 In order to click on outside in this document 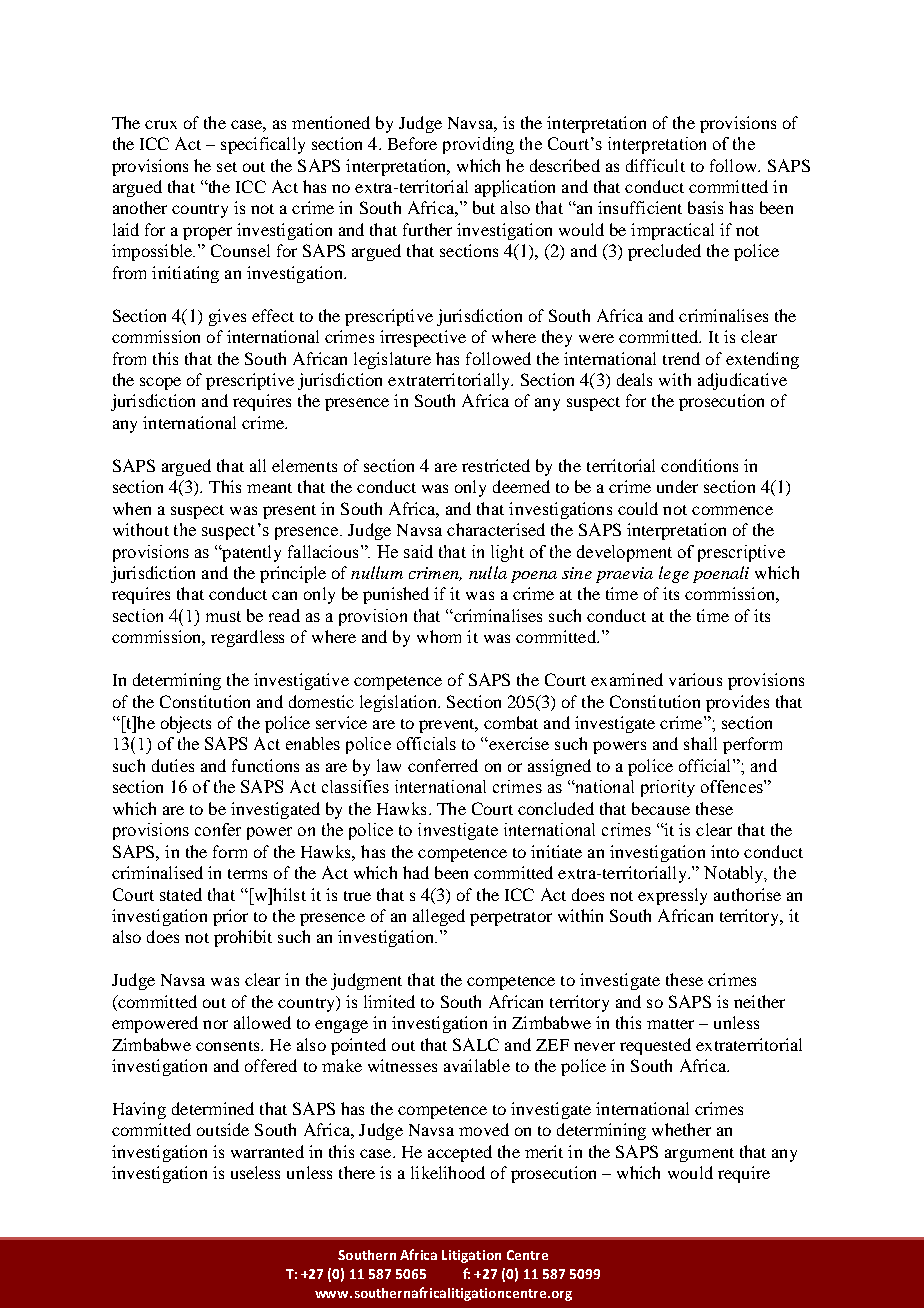, I will do `click(223, 1129)`.
